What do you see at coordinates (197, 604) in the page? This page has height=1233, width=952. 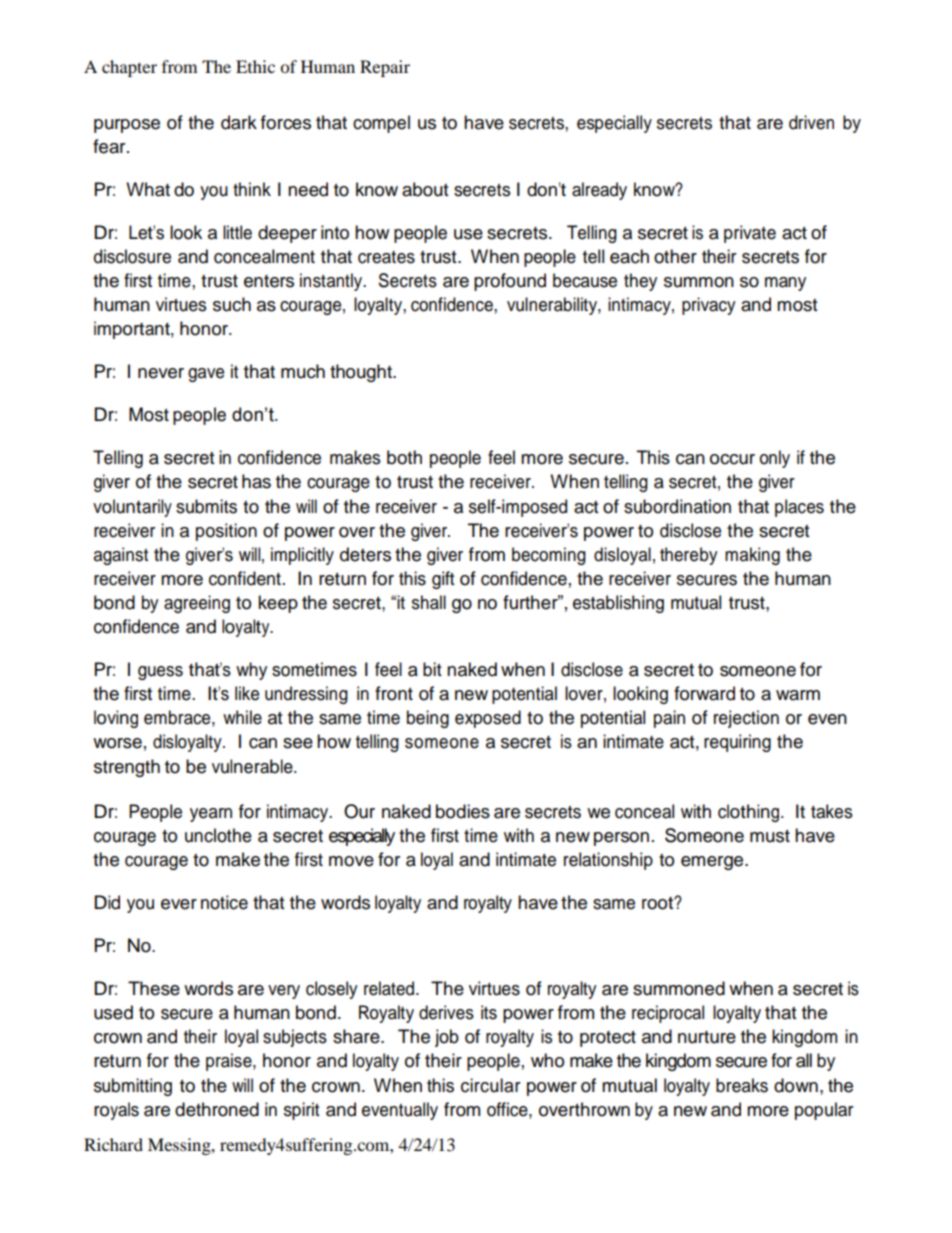 I see `agreeing` at bounding box center [197, 604].
